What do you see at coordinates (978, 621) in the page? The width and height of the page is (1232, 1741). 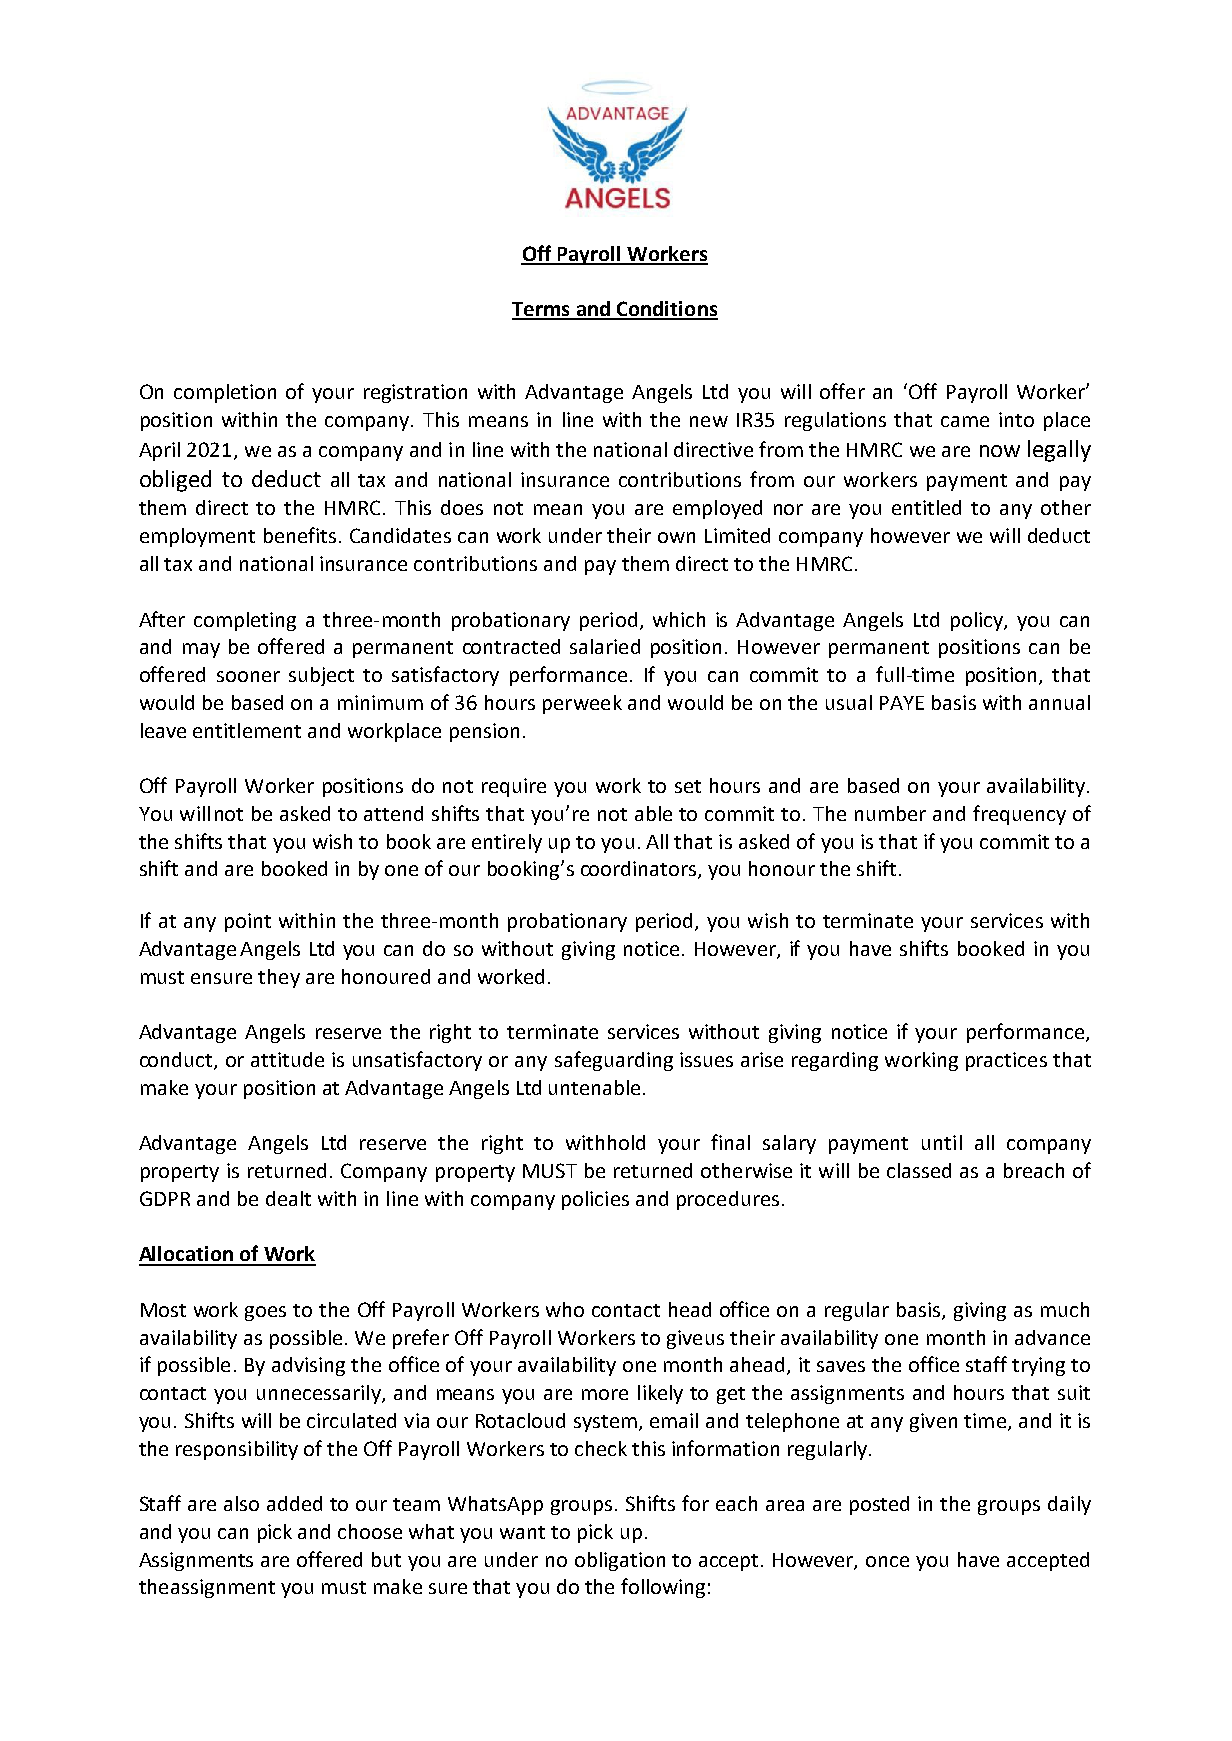 I see `policy` at bounding box center [978, 621].
